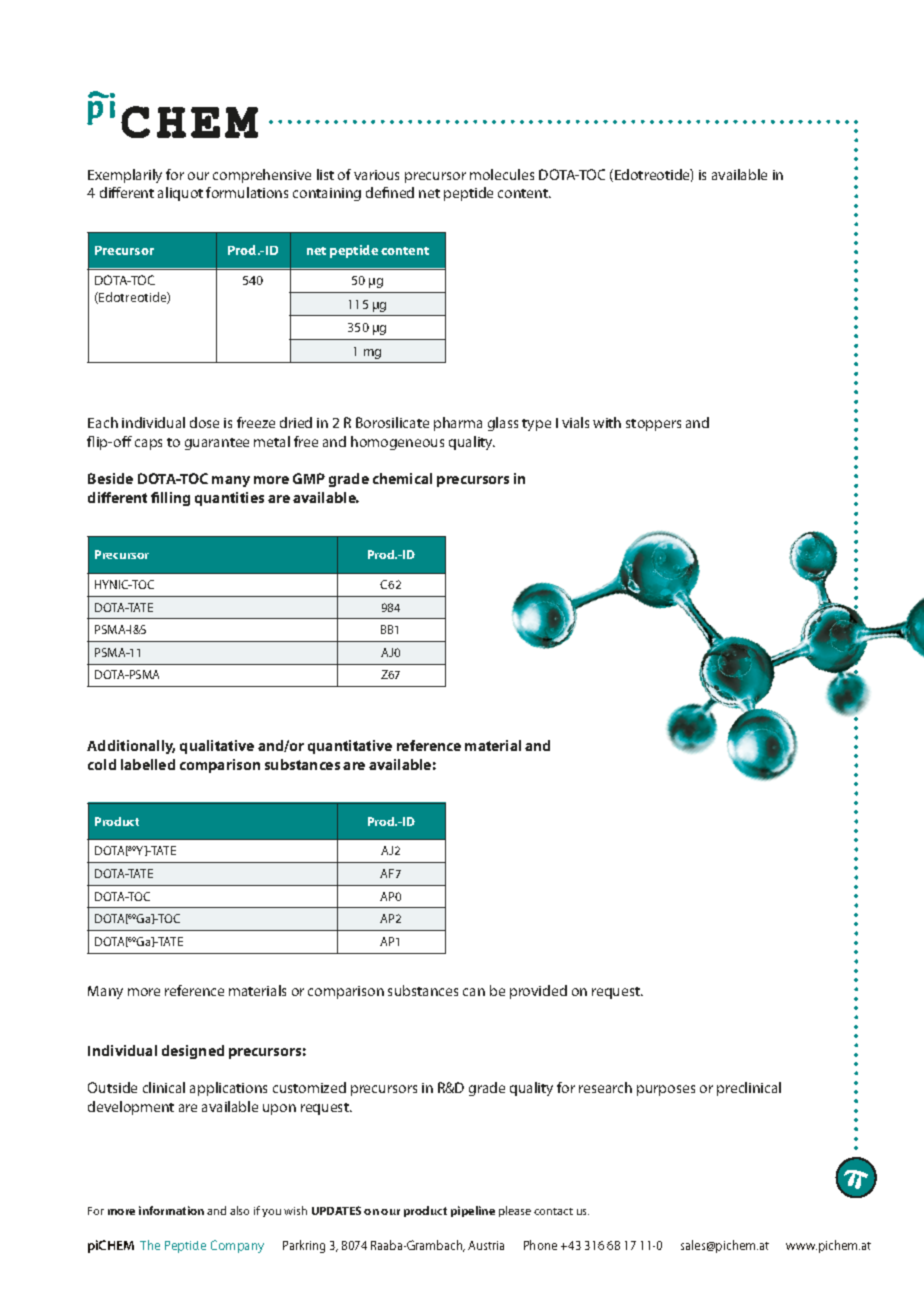 The image size is (924, 1308). What do you see at coordinates (502, 174) in the screenshot?
I see `molecules` at bounding box center [502, 174].
